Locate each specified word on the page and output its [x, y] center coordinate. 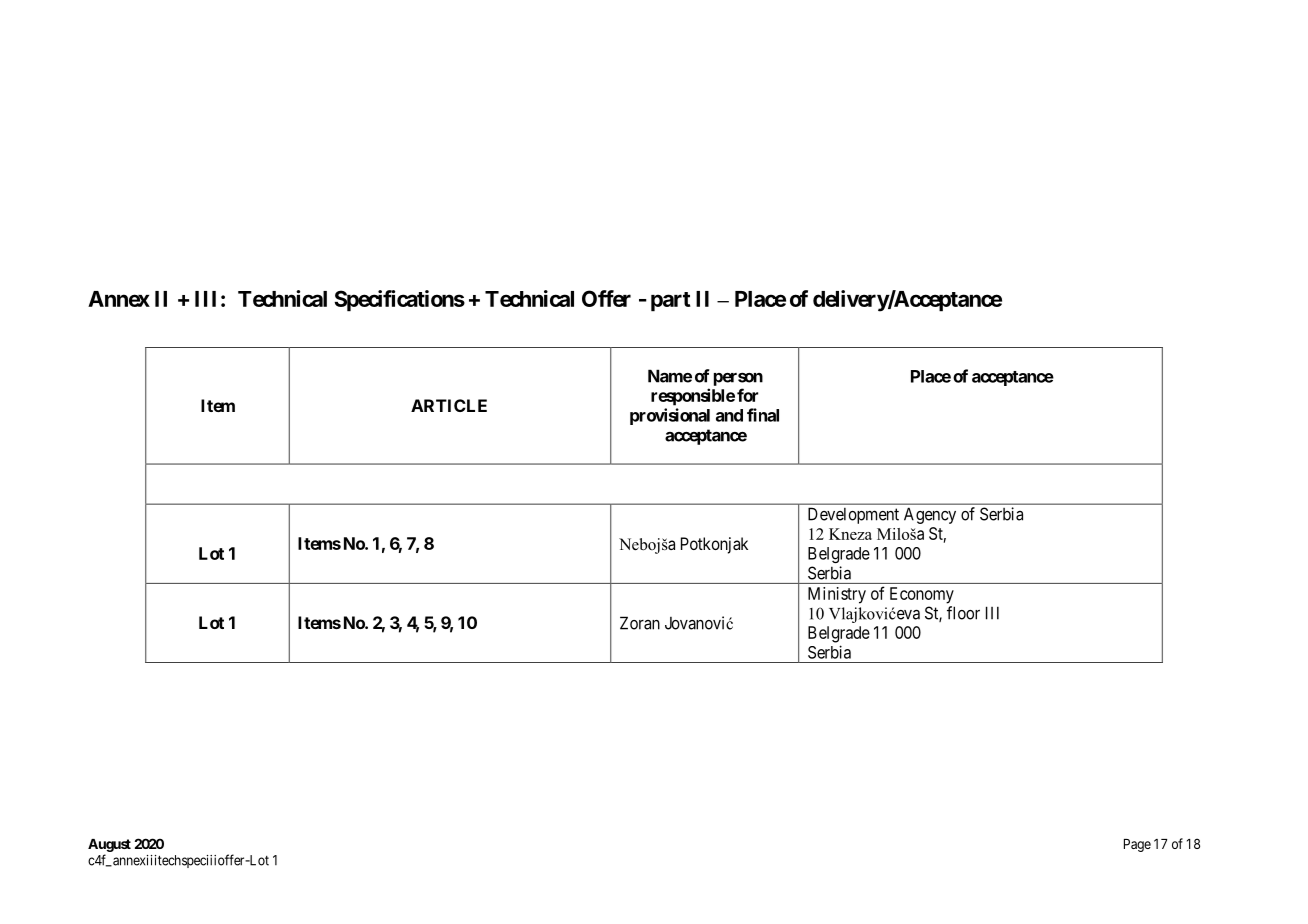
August [109, 845]
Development [853, 515]
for [747, 395]
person [738, 379]
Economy [922, 595]
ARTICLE [449, 405]
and [729, 415]
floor [963, 613]
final [763, 415]
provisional [670, 416]
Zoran [640, 623]
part [671, 302]
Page [1137, 845]
